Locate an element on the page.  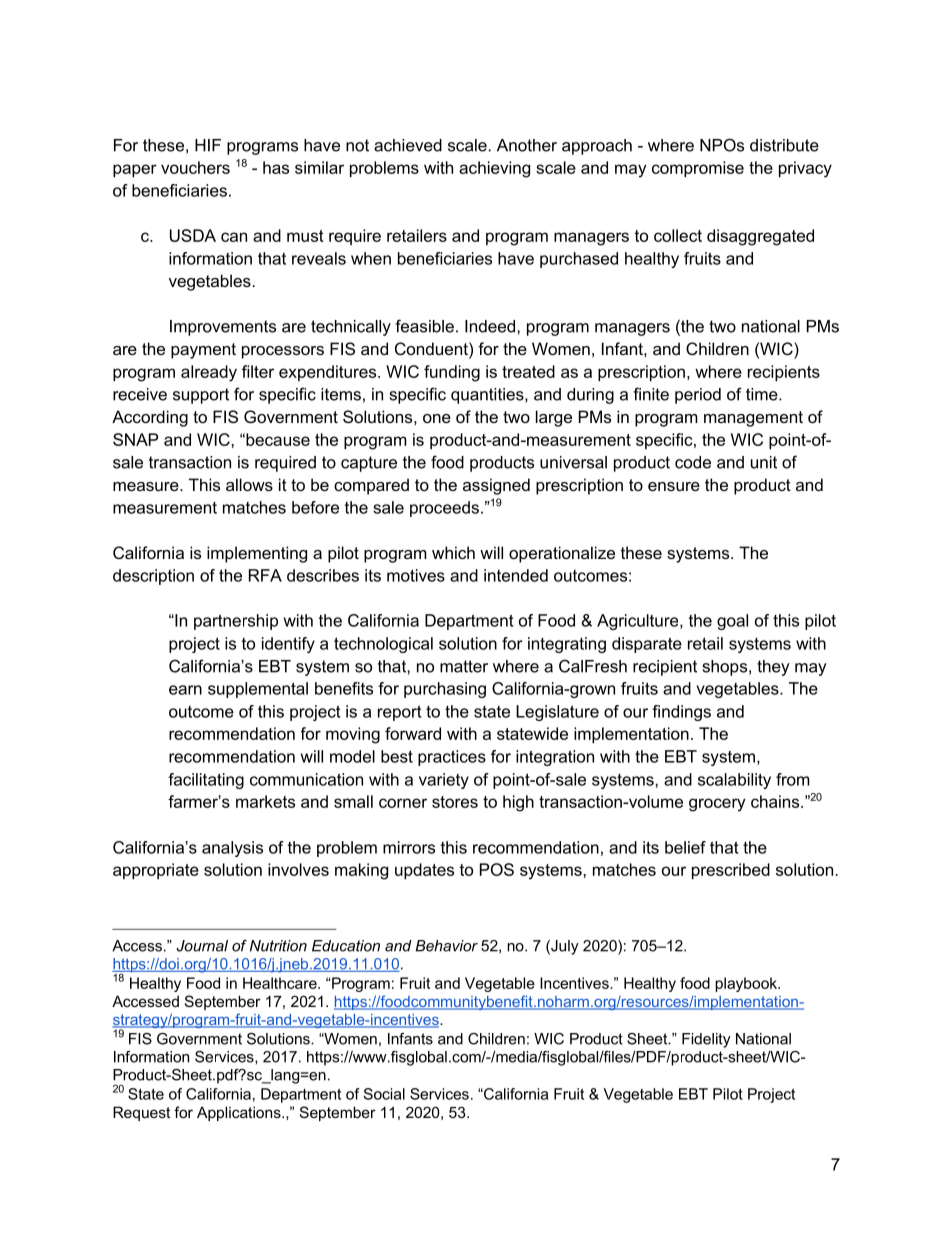
achieving is located at coordinates (494, 169).
